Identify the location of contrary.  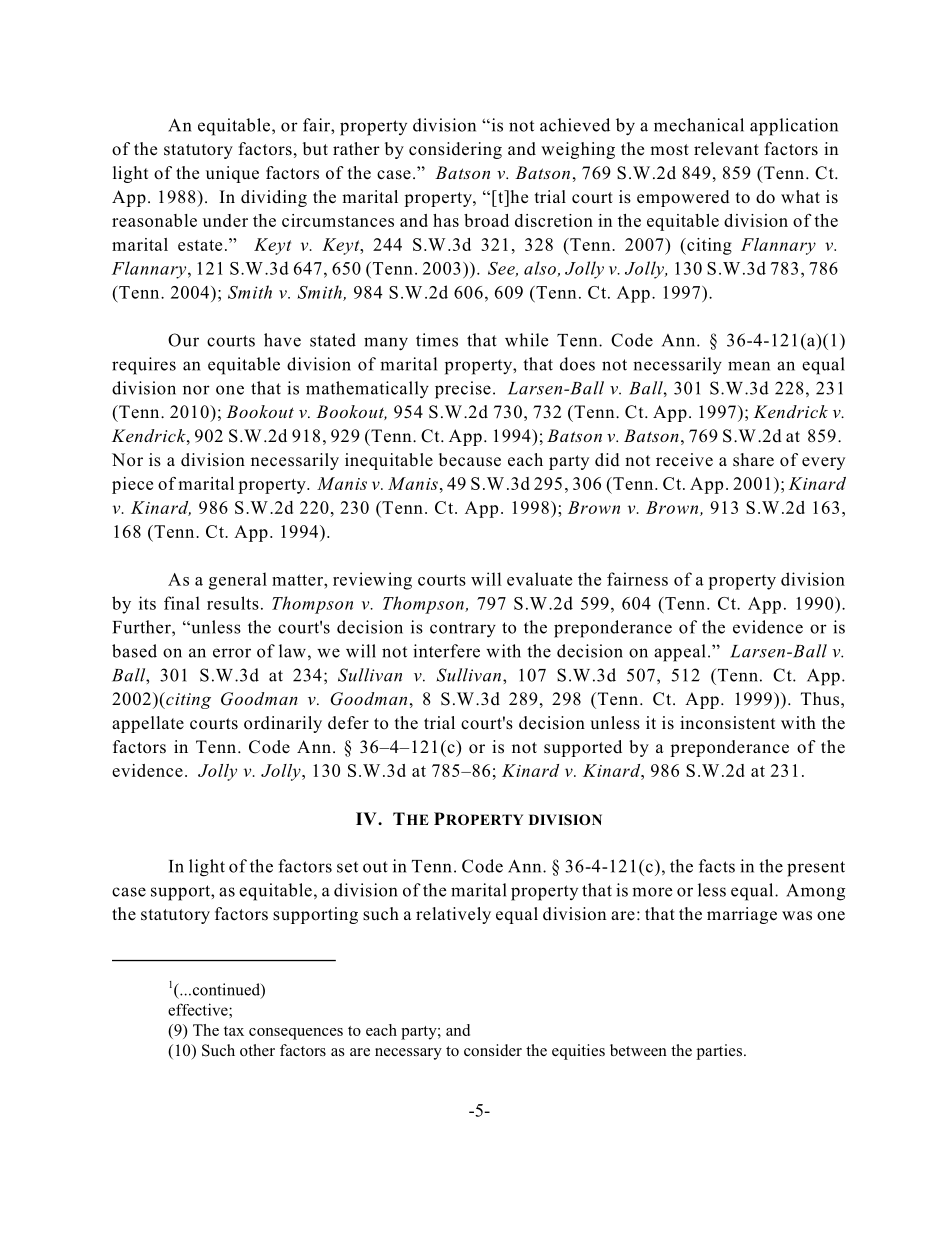
(463, 630).
